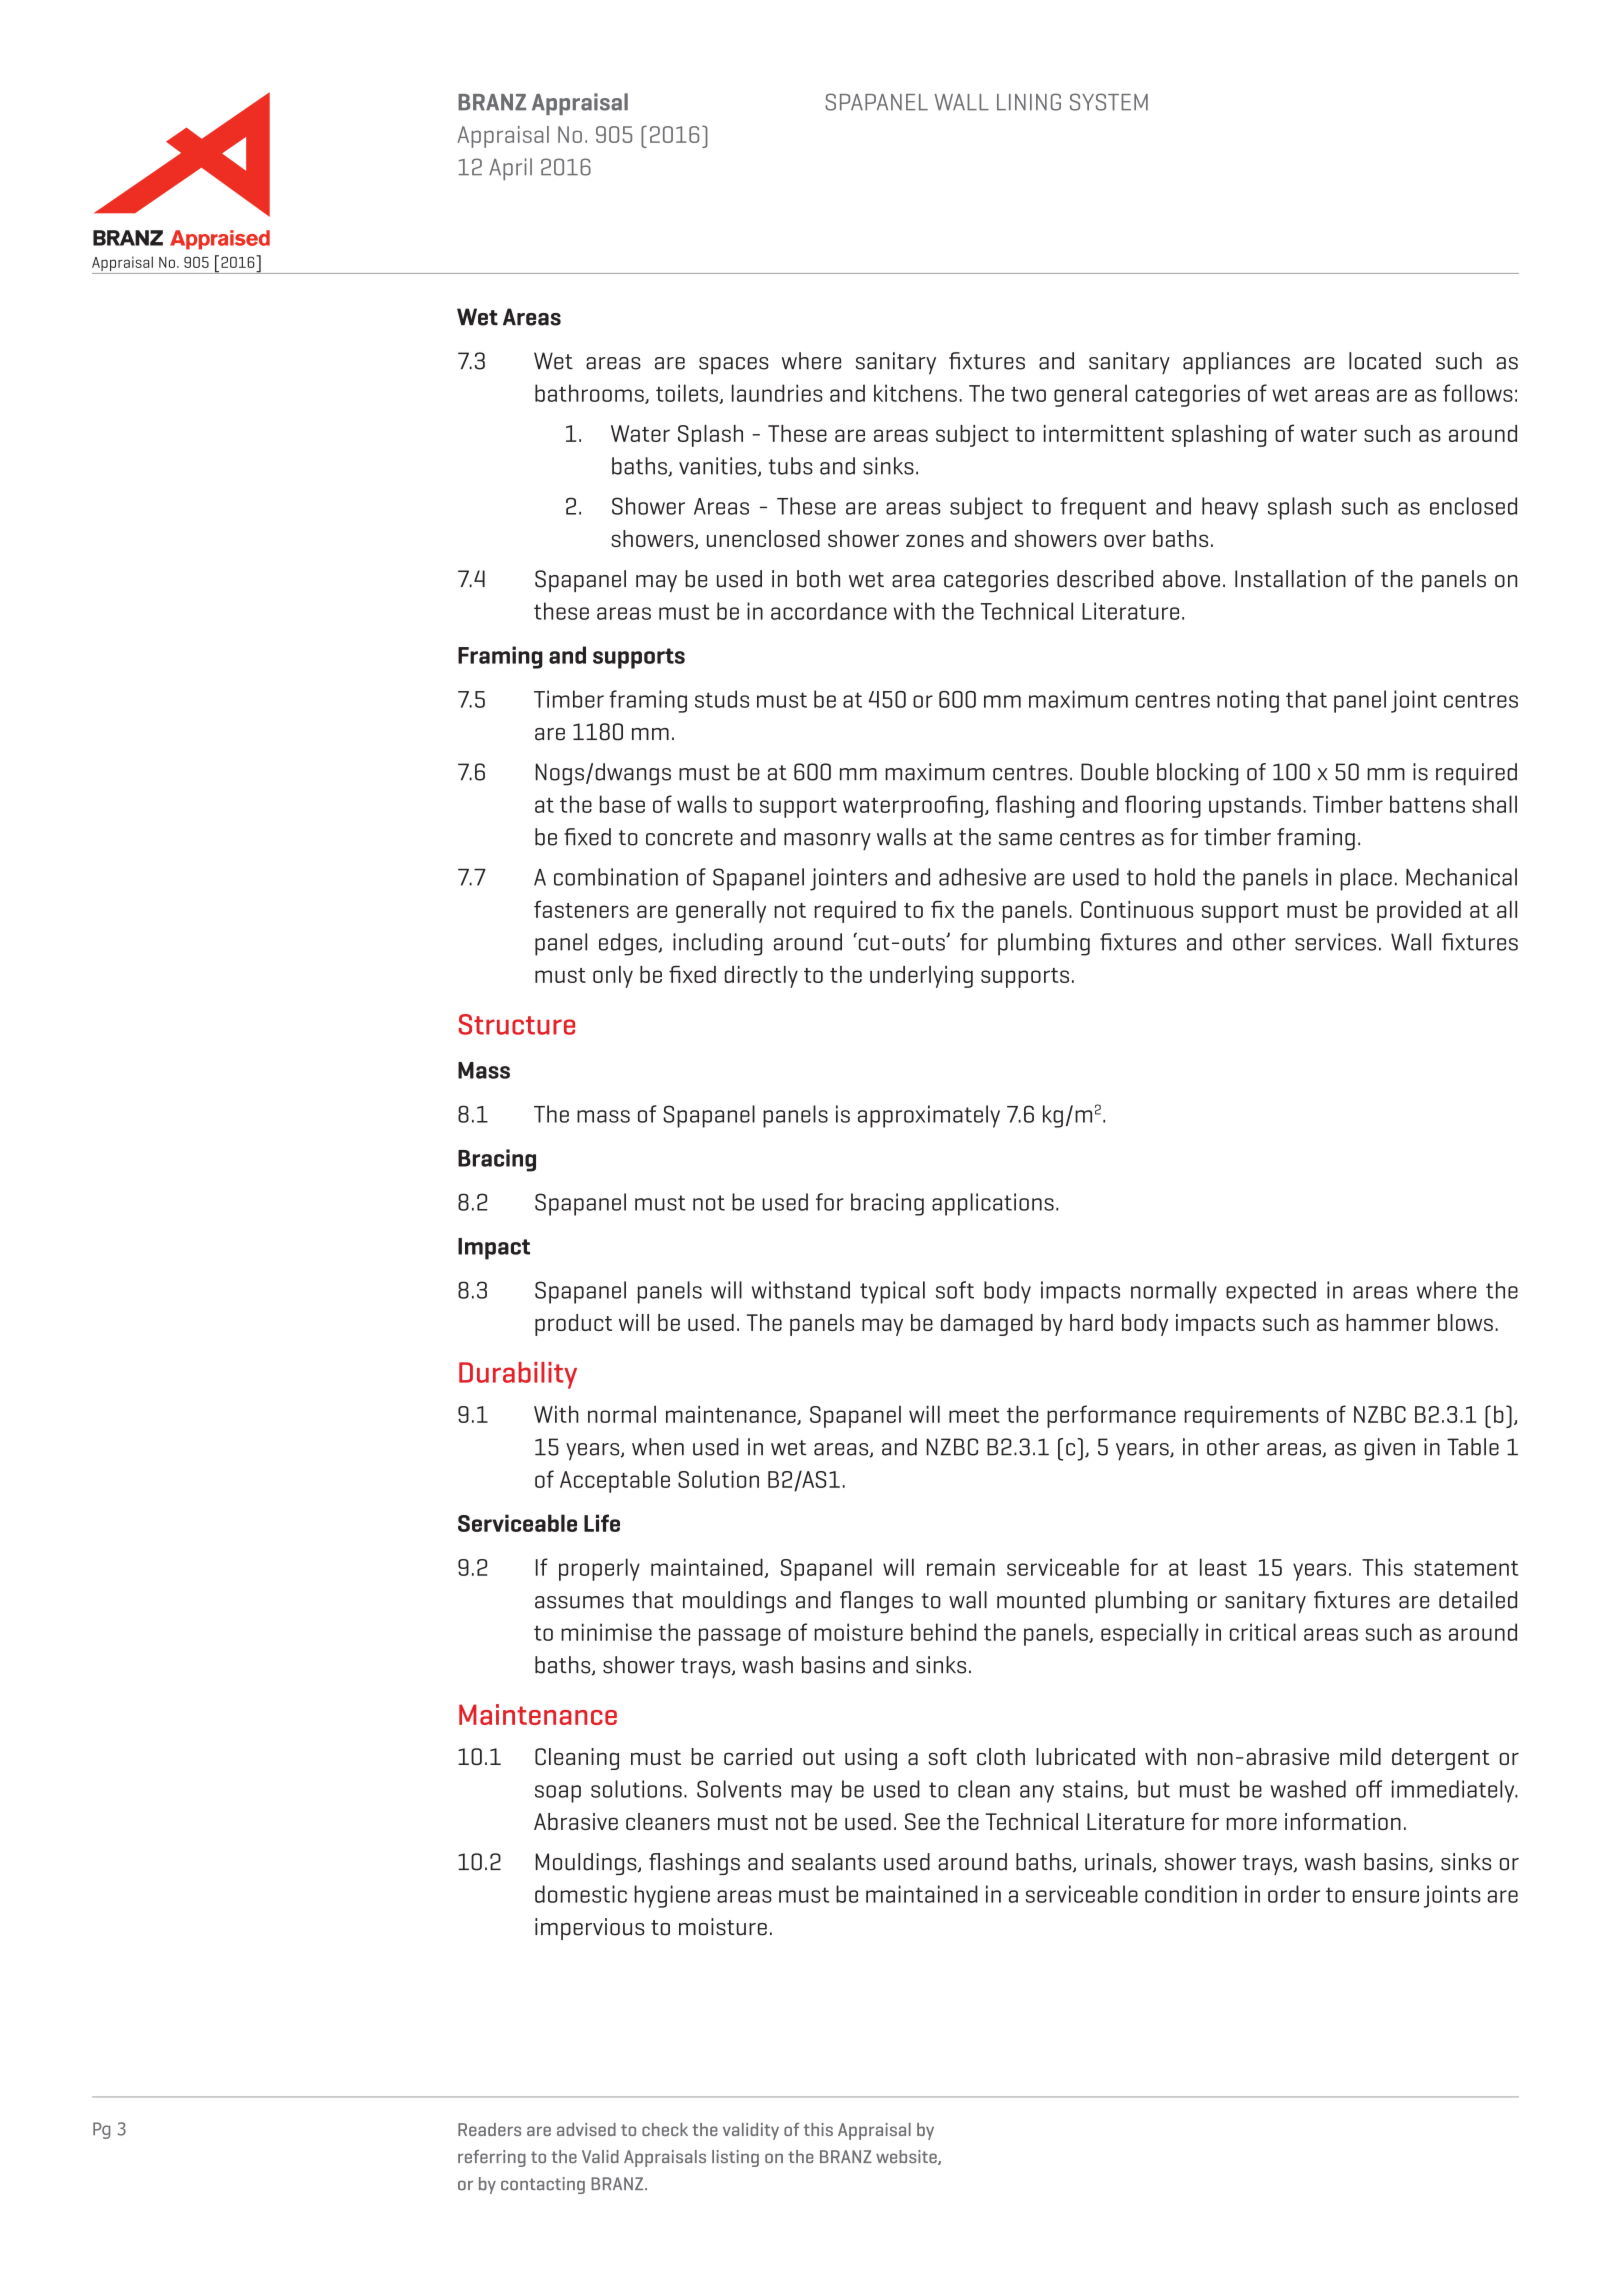  What do you see at coordinates (1388, 1322) in the screenshot?
I see `hammer` at bounding box center [1388, 1322].
